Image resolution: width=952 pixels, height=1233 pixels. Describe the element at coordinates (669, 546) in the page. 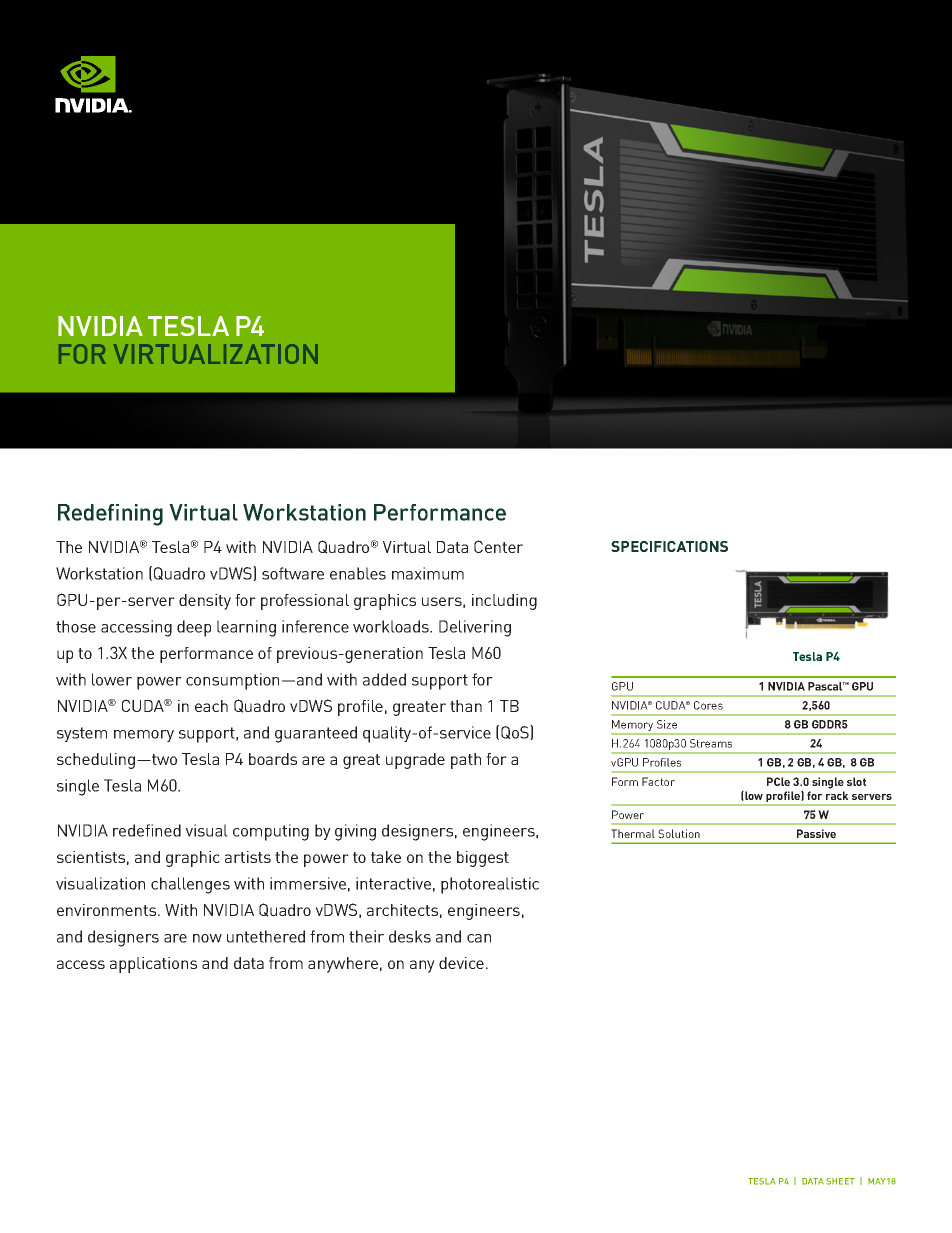

I see `SPECIFICATIONS` at that location.
